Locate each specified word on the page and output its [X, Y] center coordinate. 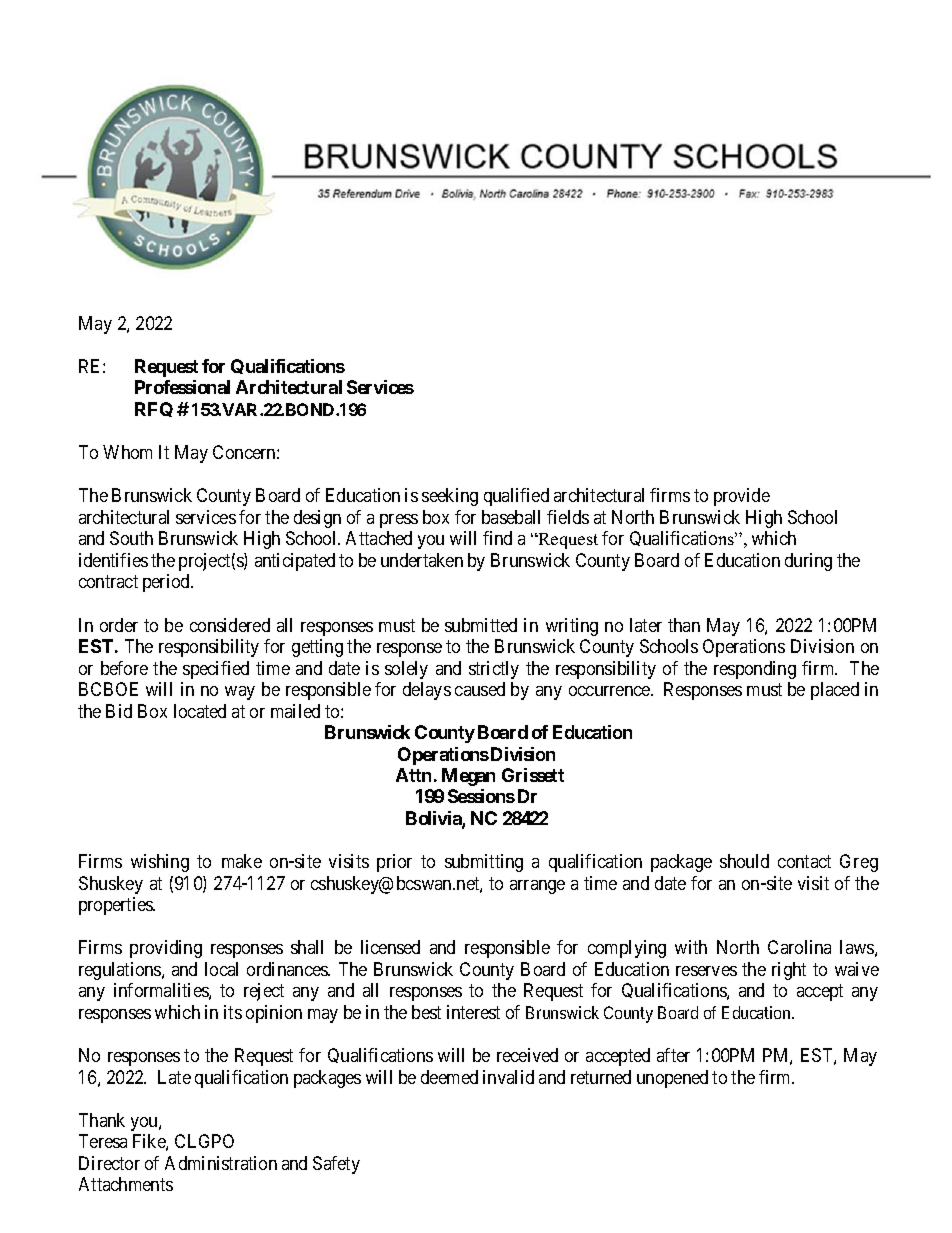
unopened [672, 1079]
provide [742, 497]
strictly [494, 670]
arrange [537, 887]
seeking [450, 497]
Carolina [799, 947]
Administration [221, 1163]
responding [755, 670]
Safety [336, 1165]
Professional [182, 387]
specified [216, 670]
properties [117, 906]
